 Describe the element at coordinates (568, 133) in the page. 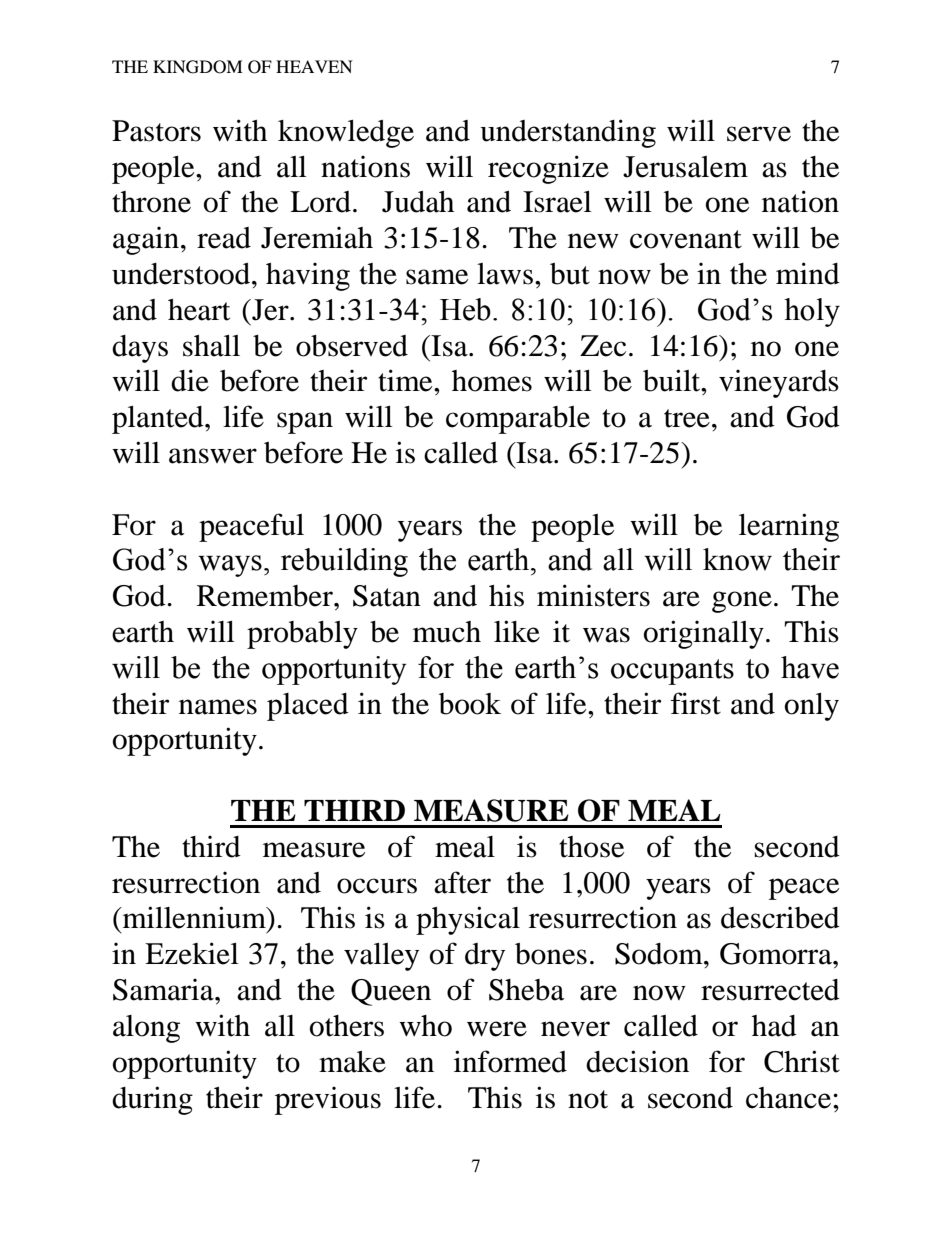

I see `understanding` at that location.
